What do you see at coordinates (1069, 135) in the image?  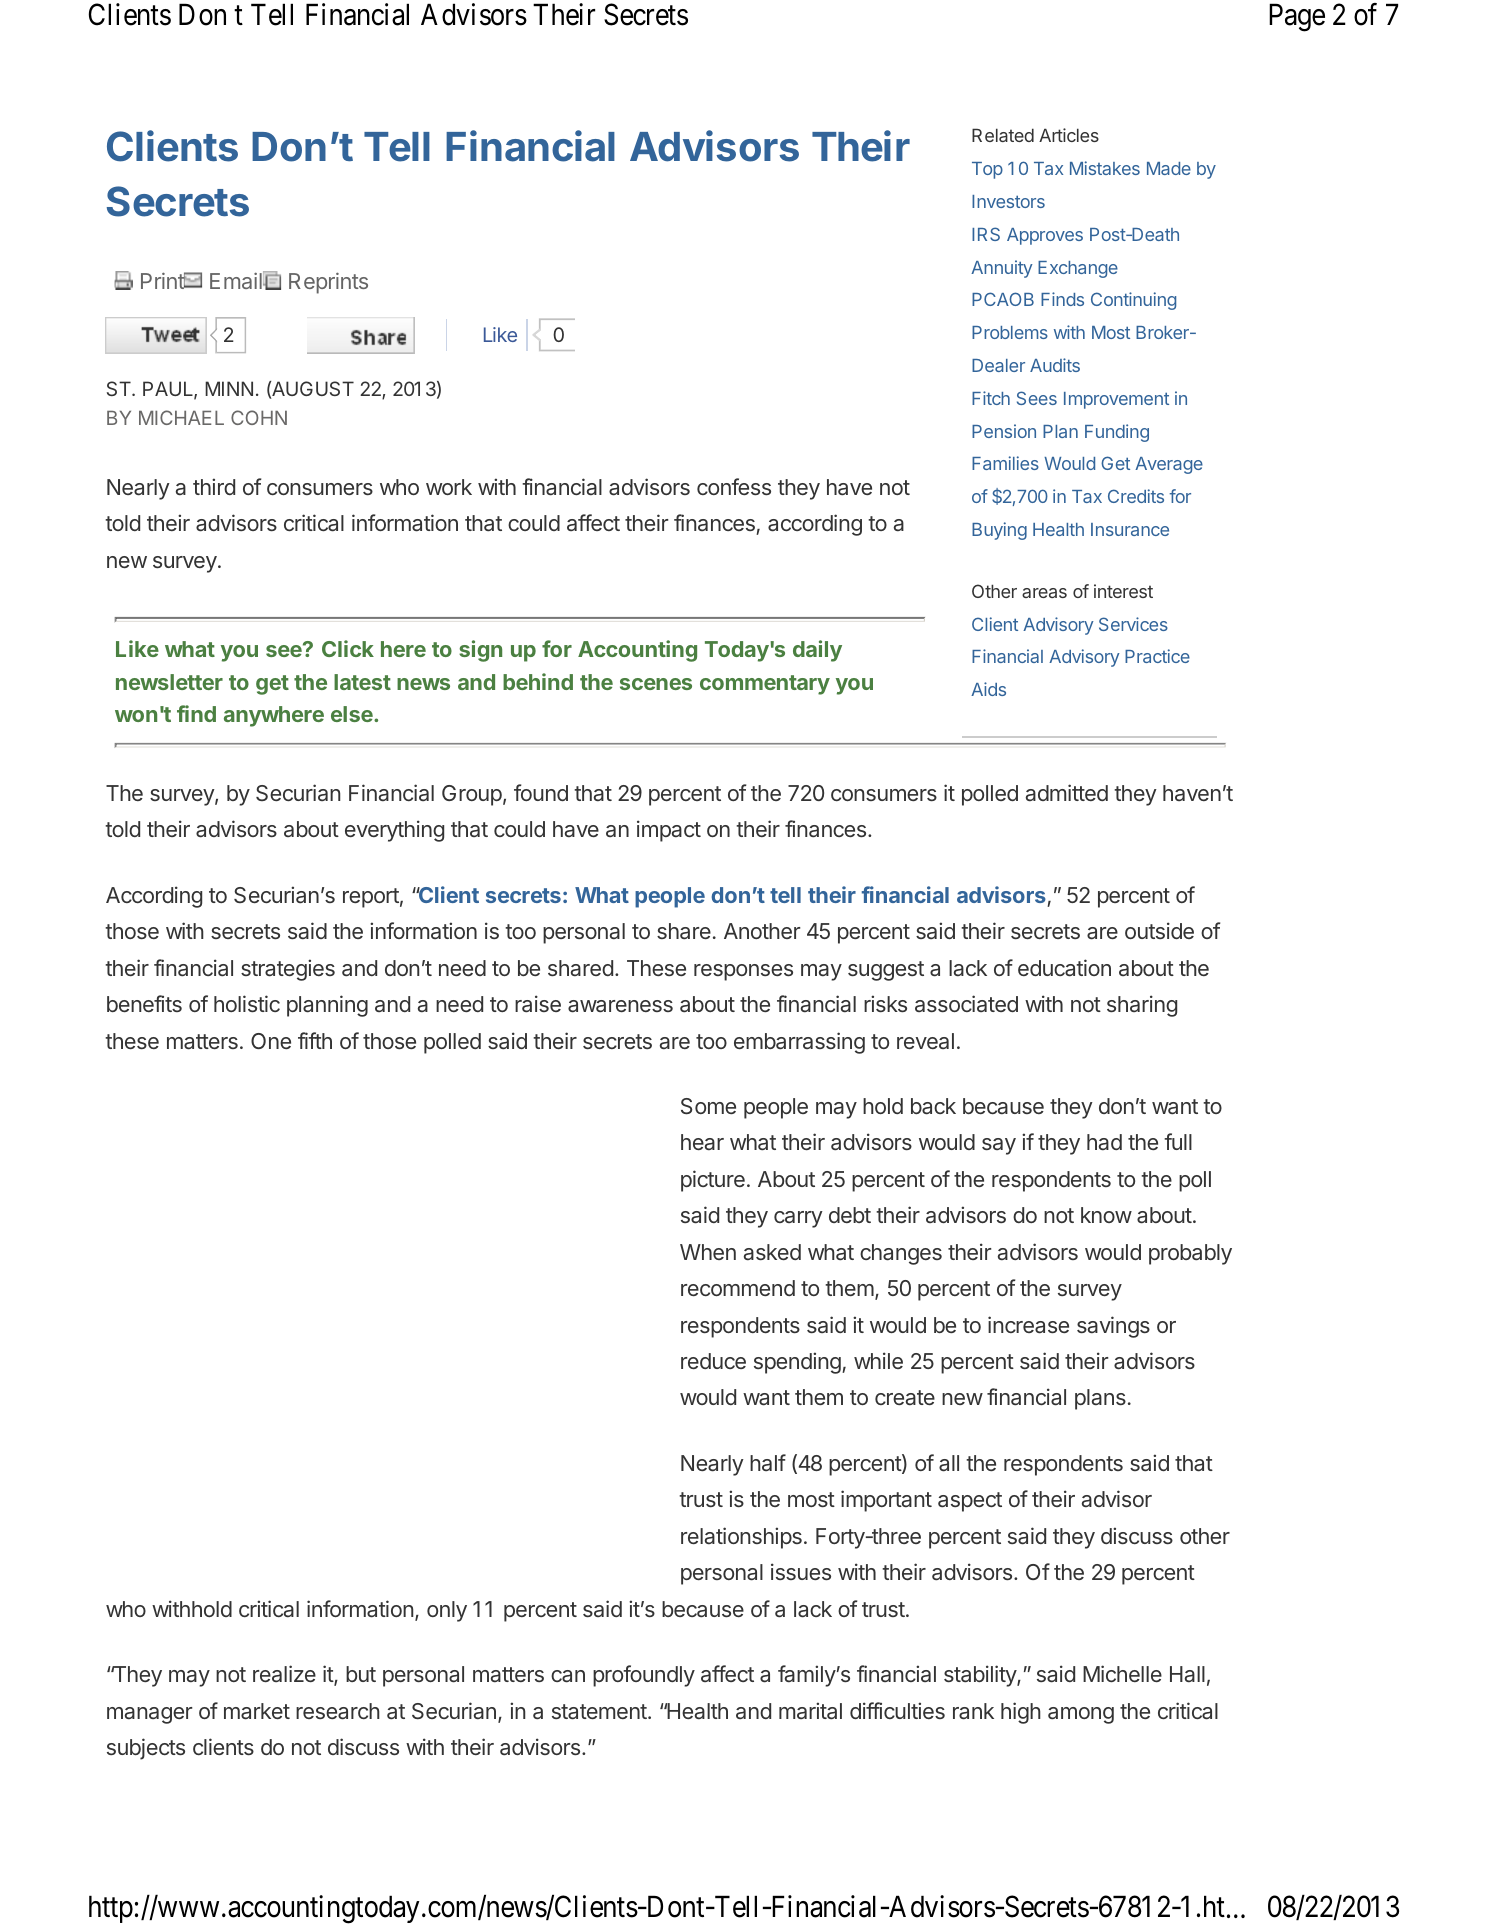 I see `Articles` at bounding box center [1069, 135].
